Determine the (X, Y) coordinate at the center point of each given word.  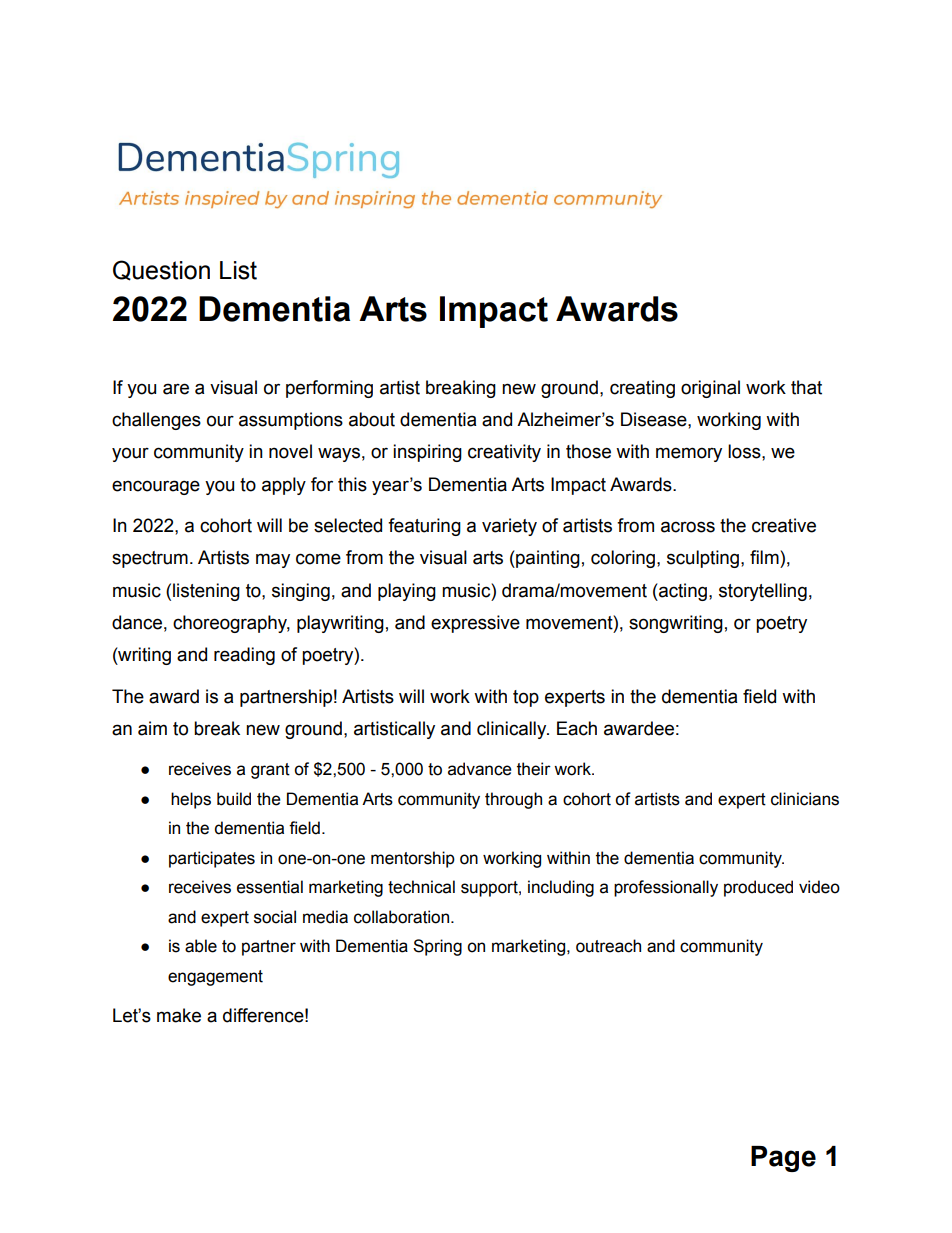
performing (329, 389)
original (710, 389)
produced (758, 888)
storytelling (763, 592)
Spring (437, 947)
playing (407, 592)
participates (212, 859)
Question (161, 270)
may (273, 560)
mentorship (413, 859)
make (179, 1015)
